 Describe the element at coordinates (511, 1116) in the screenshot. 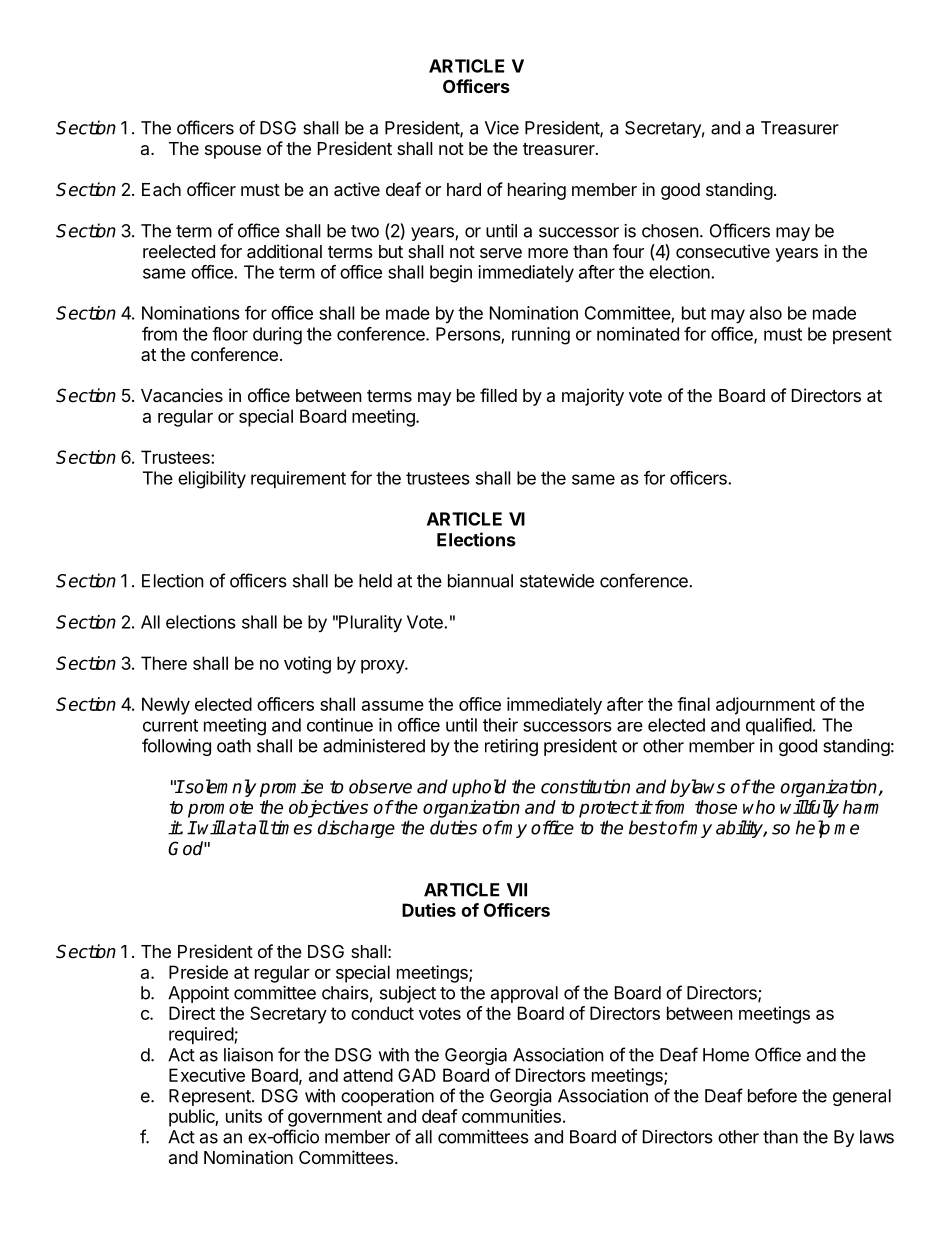

I see `communities` at that location.
